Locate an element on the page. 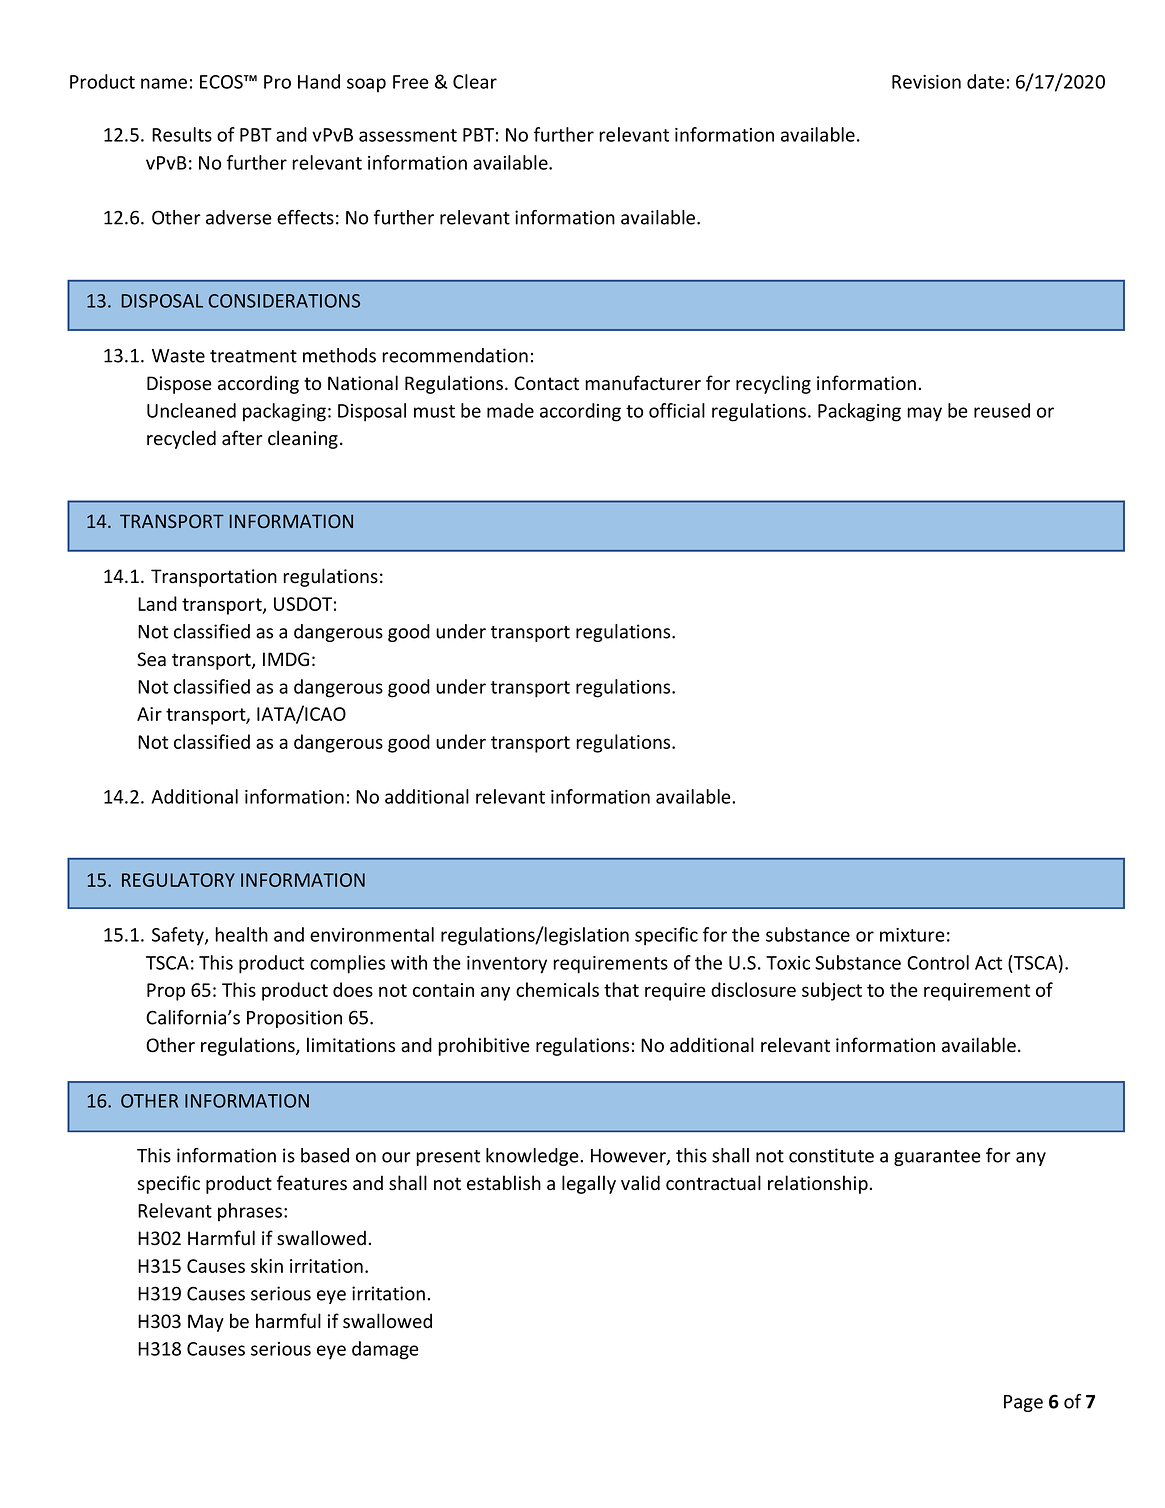 Image resolution: width=1165 pixels, height=1508 pixels. recycling is located at coordinates (773, 384).
